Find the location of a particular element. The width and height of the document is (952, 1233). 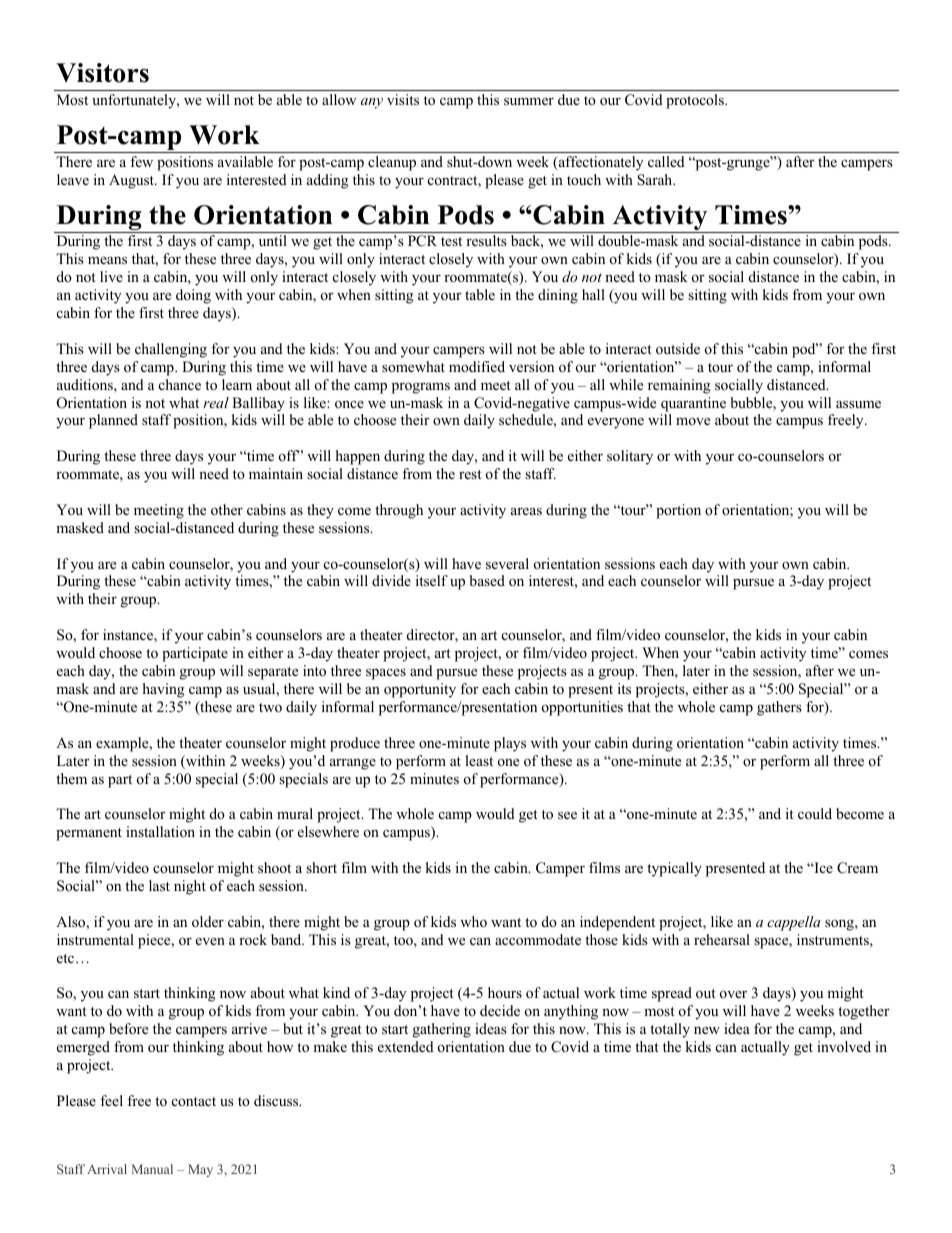

least is located at coordinates (479, 760).
